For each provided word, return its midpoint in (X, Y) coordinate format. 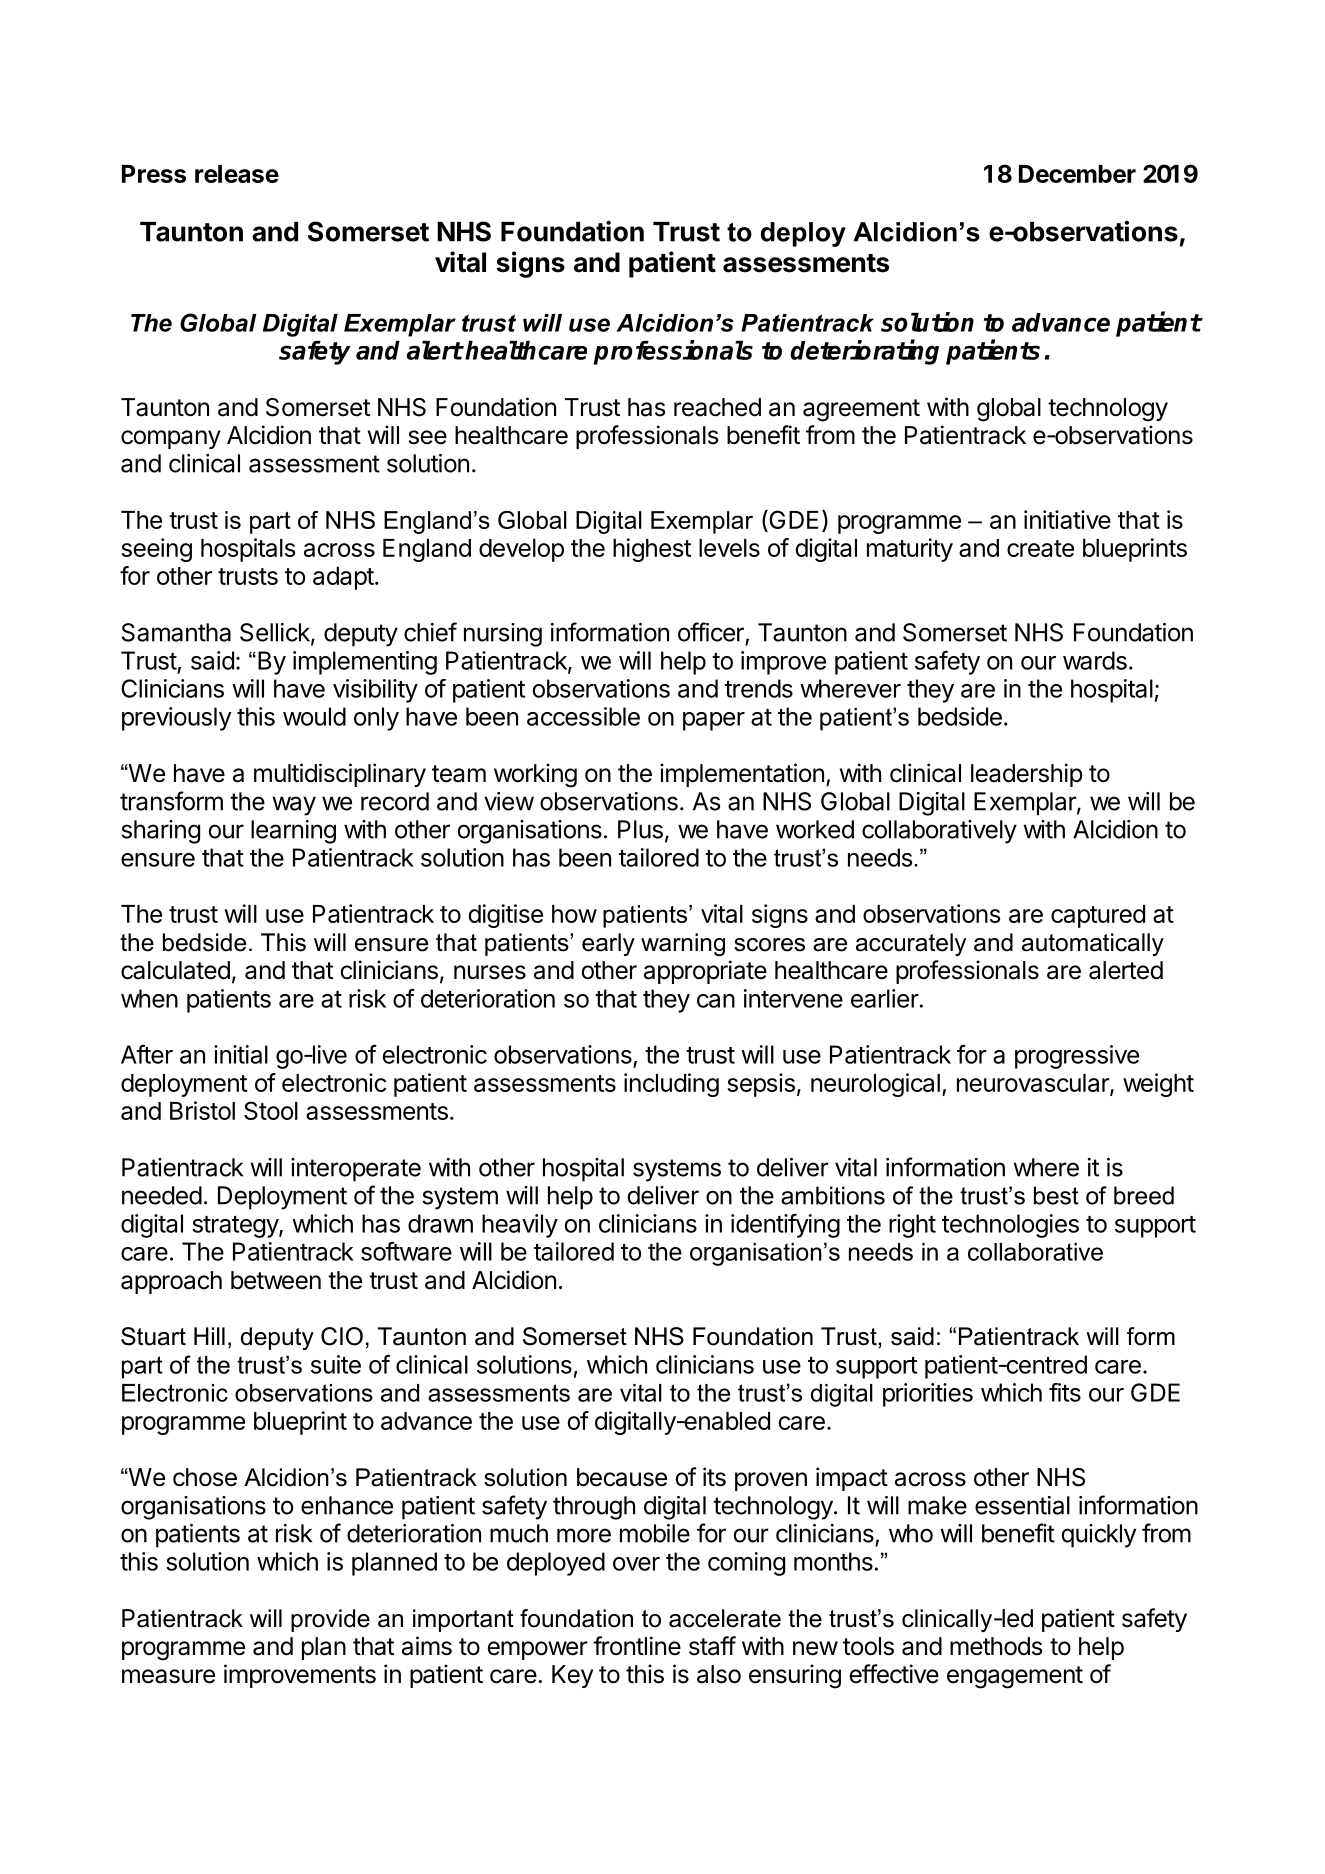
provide (330, 1620)
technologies (1010, 1226)
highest (652, 550)
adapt (343, 578)
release (237, 174)
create (1040, 548)
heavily (520, 1226)
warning (683, 944)
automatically (1093, 944)
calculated (175, 970)
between (276, 1280)
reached (717, 407)
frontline (637, 1646)
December (1077, 174)
